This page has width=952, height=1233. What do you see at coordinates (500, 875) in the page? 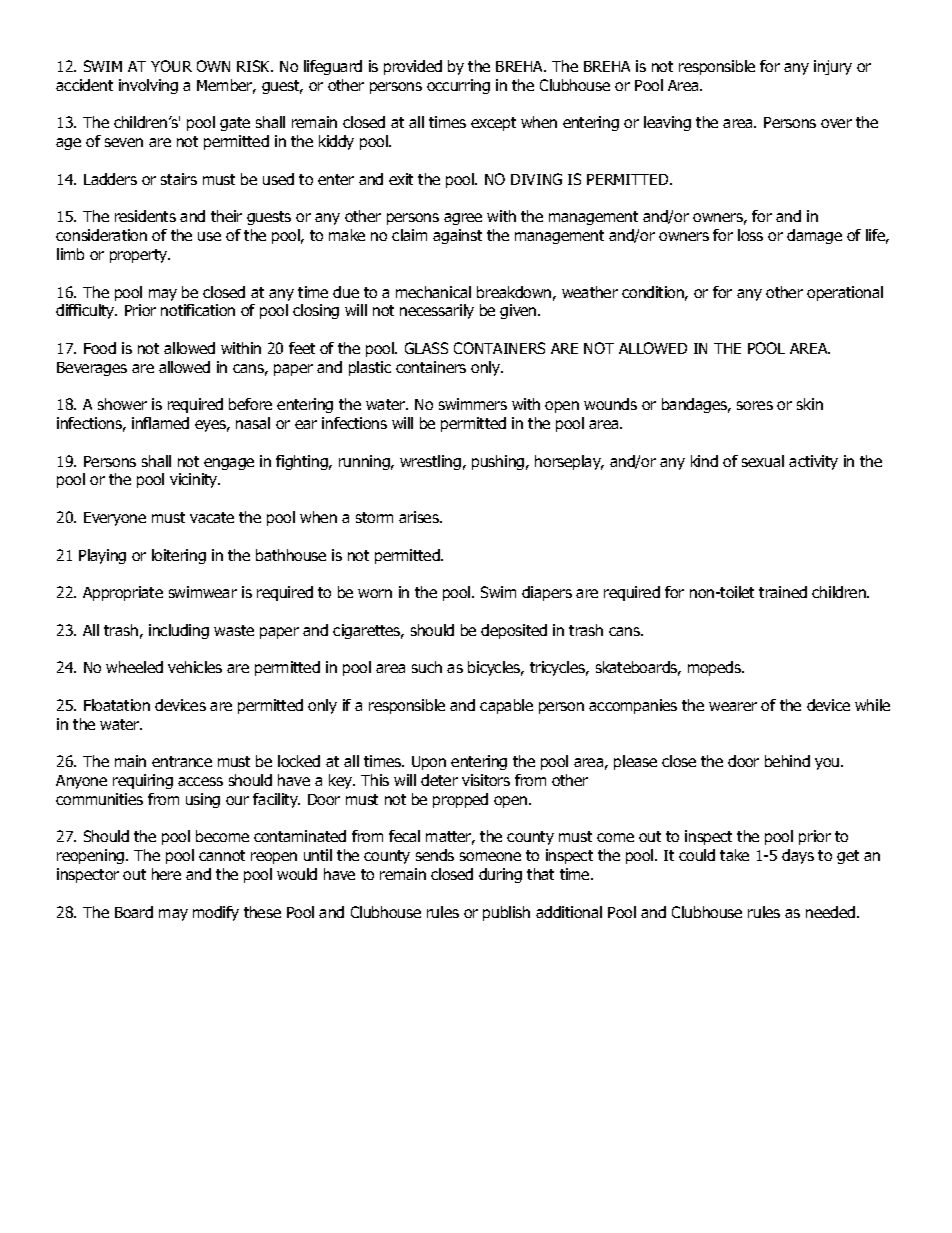
I see `during` at bounding box center [500, 875].
